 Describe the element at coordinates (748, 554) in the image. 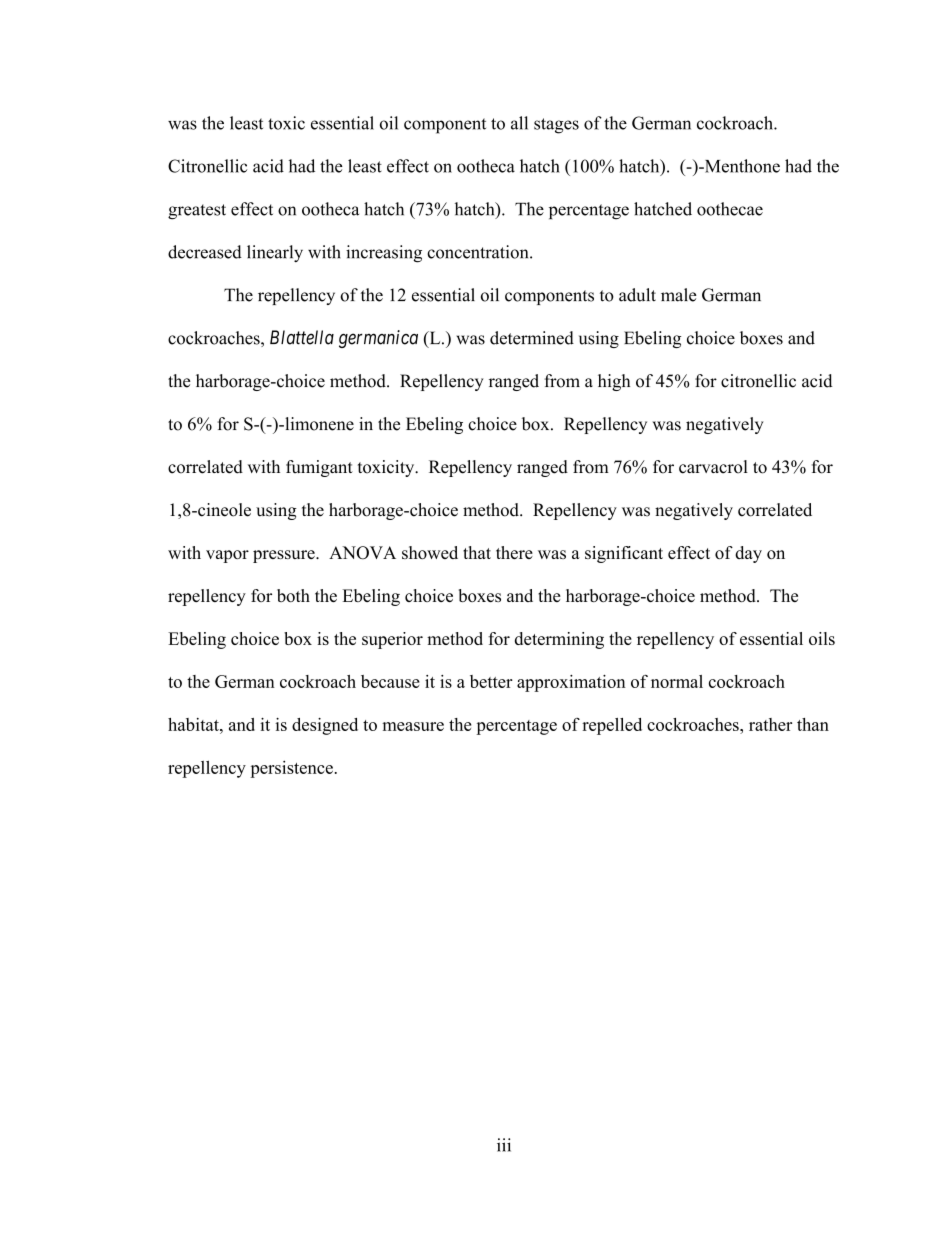

I see `day` at that location.
